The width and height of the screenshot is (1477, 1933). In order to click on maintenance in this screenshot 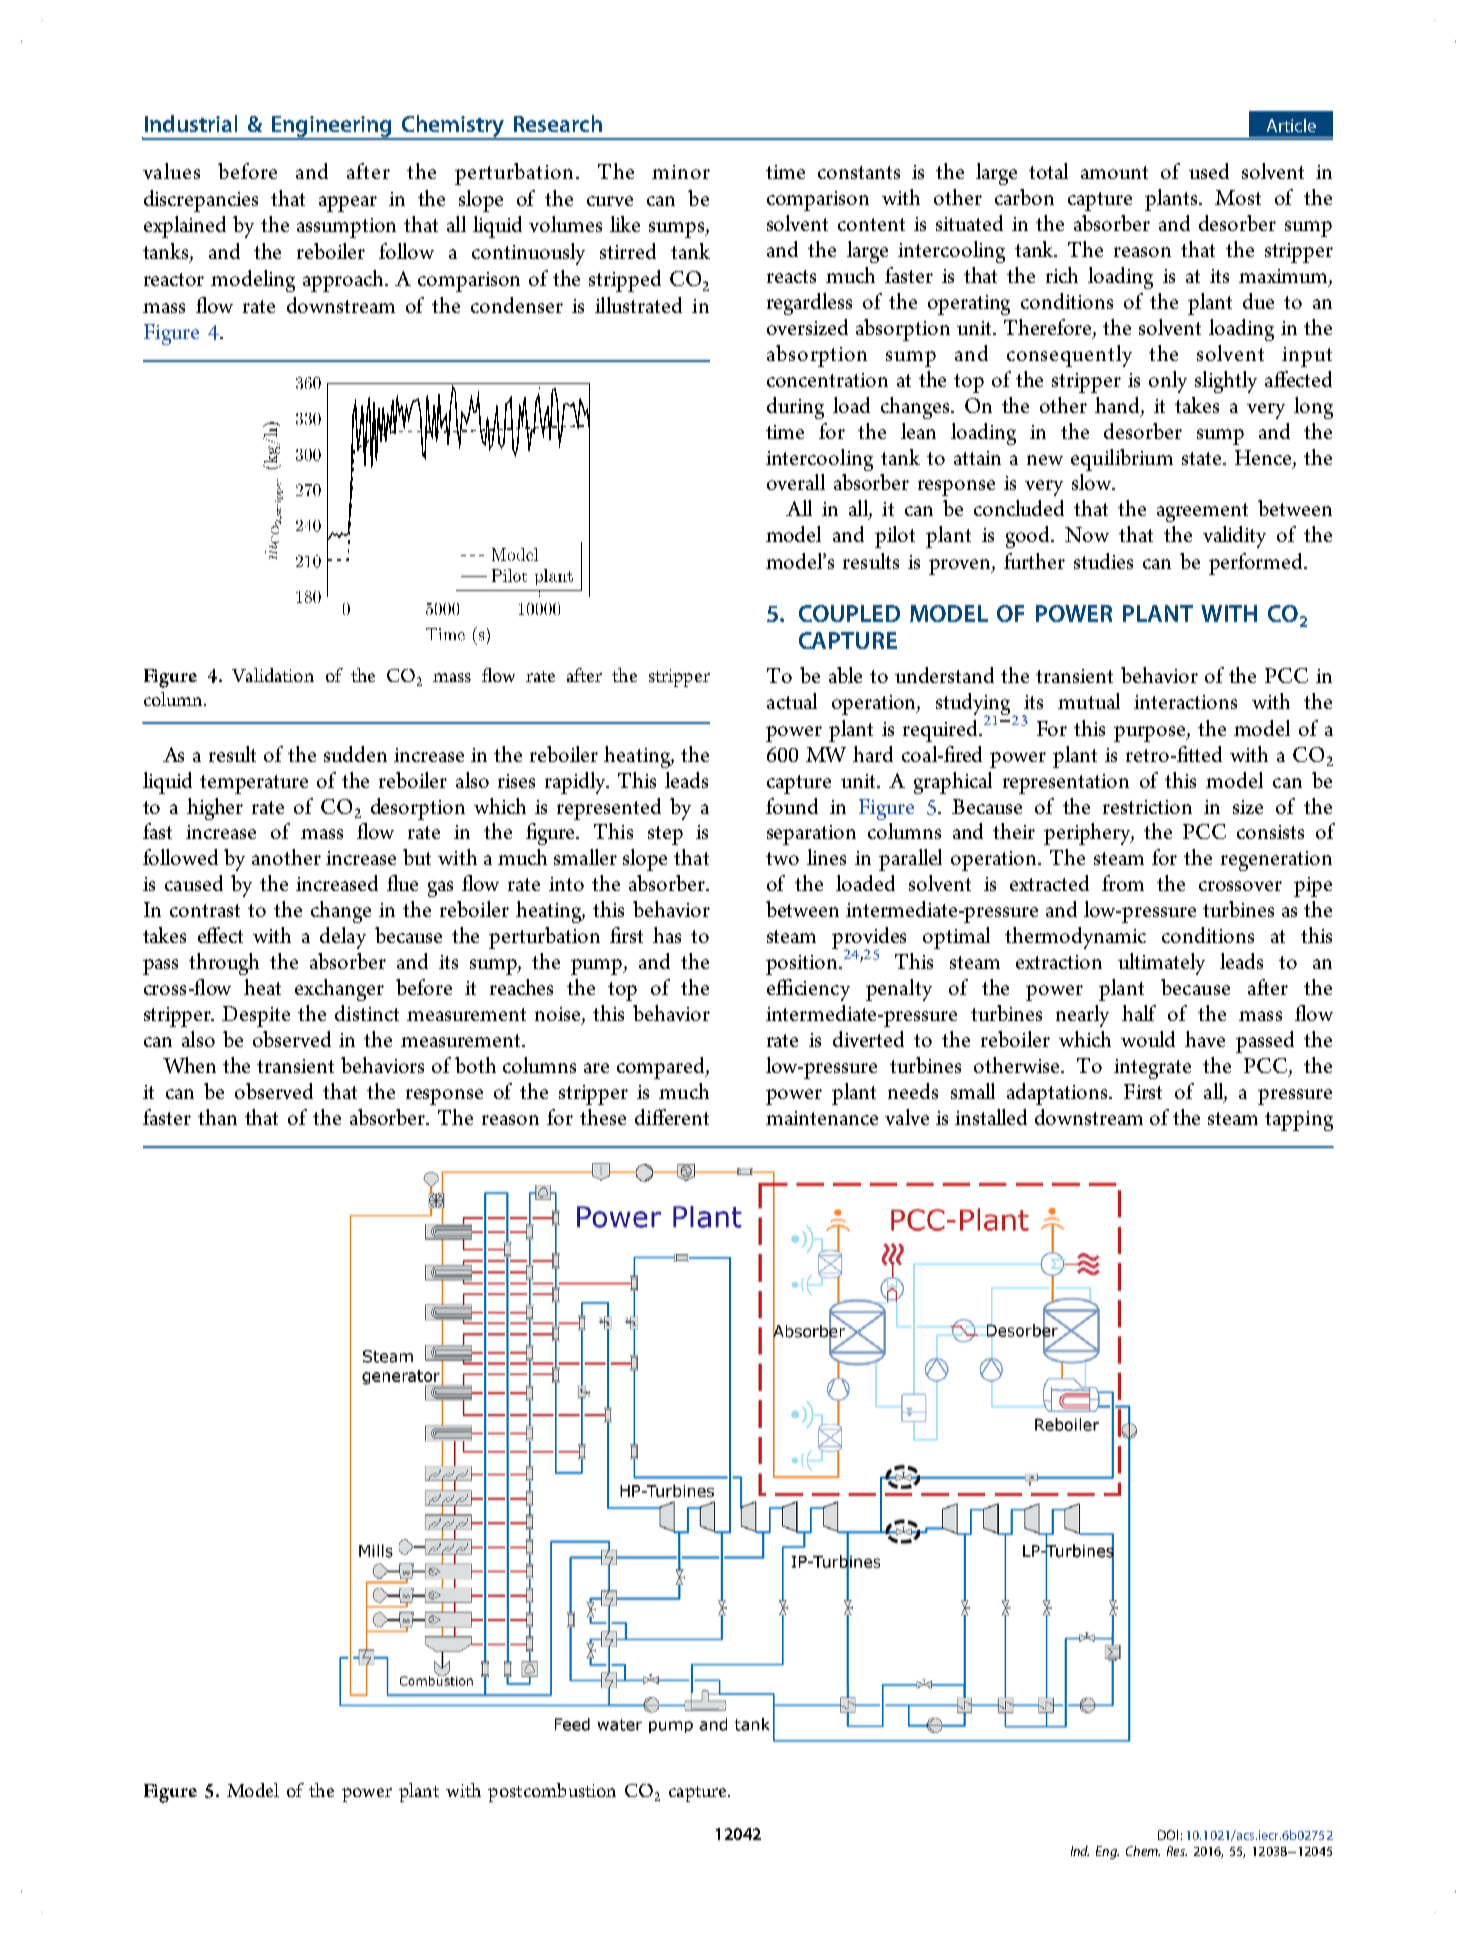, I will do `click(822, 1118)`.
